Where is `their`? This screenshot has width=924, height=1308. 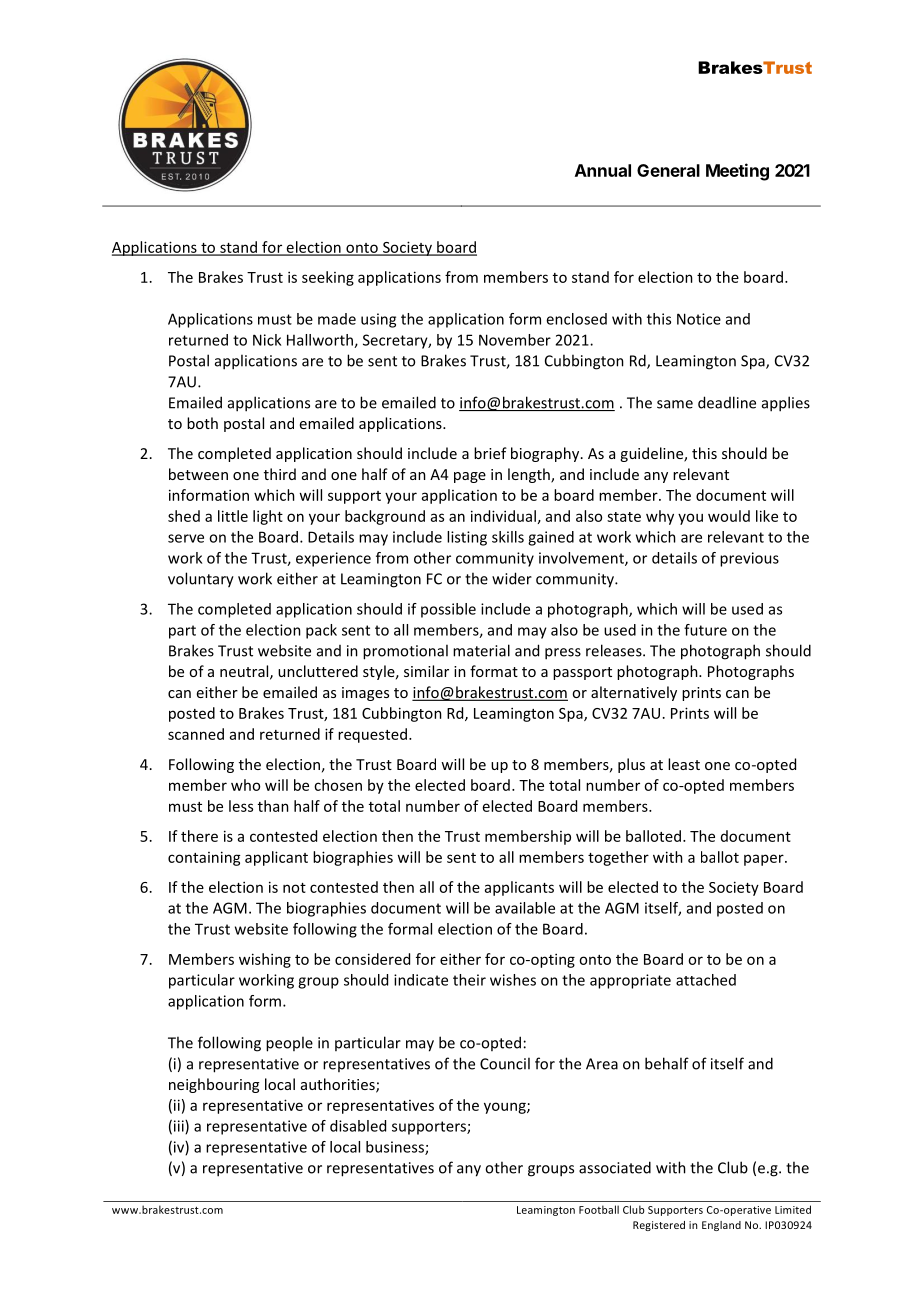 their is located at coordinates (469, 980).
